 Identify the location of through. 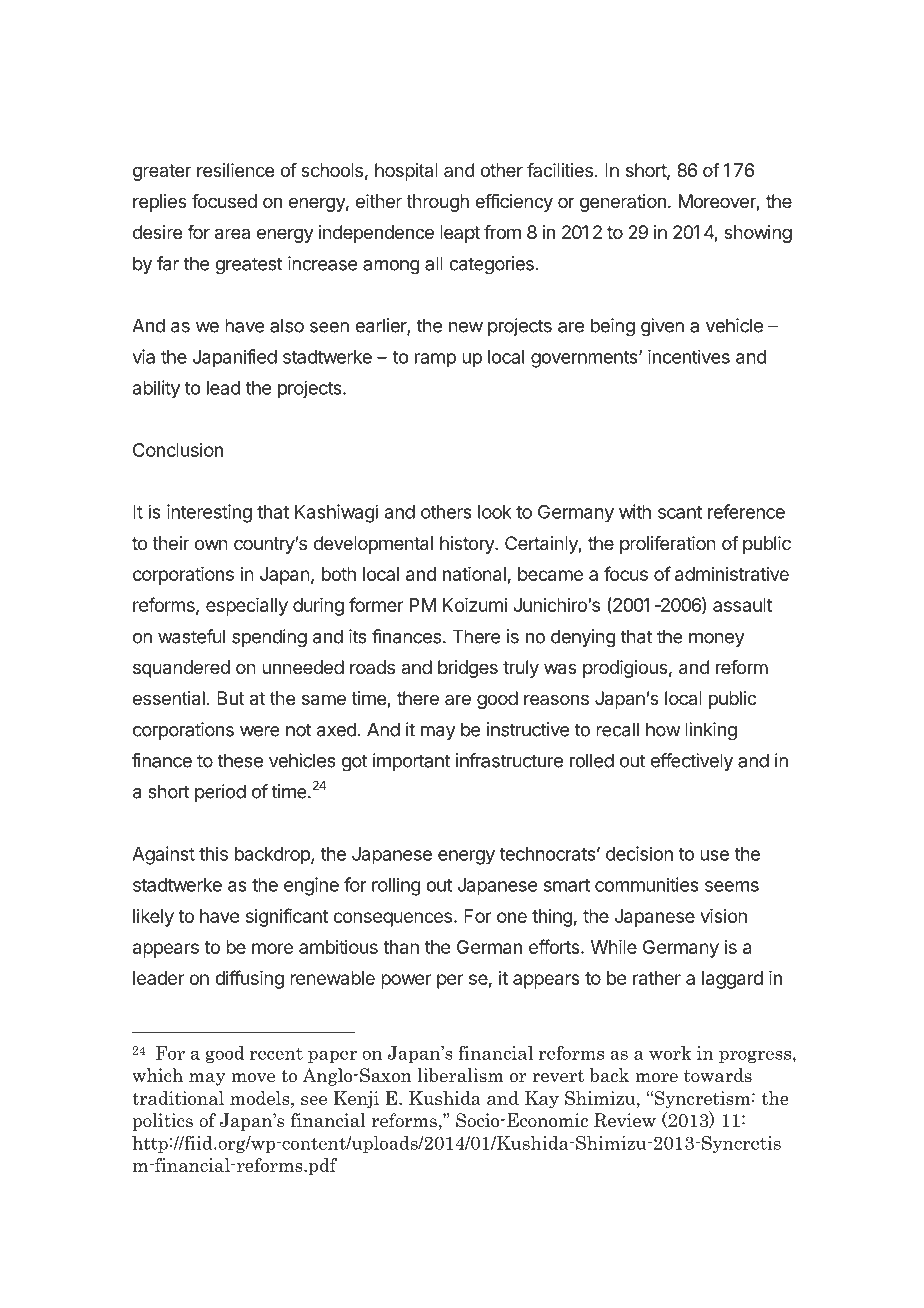
(437, 203).
